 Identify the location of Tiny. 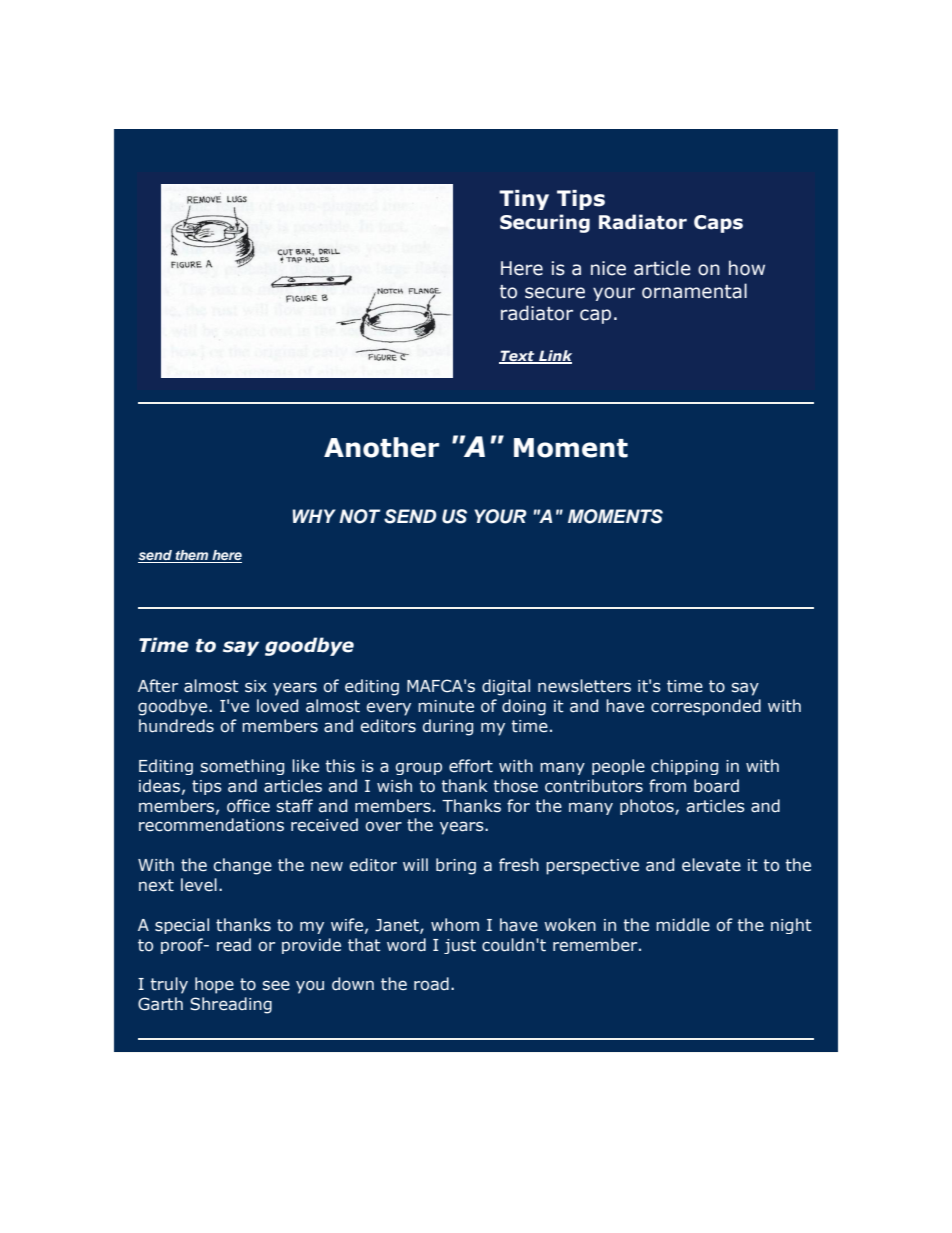
(524, 200).
